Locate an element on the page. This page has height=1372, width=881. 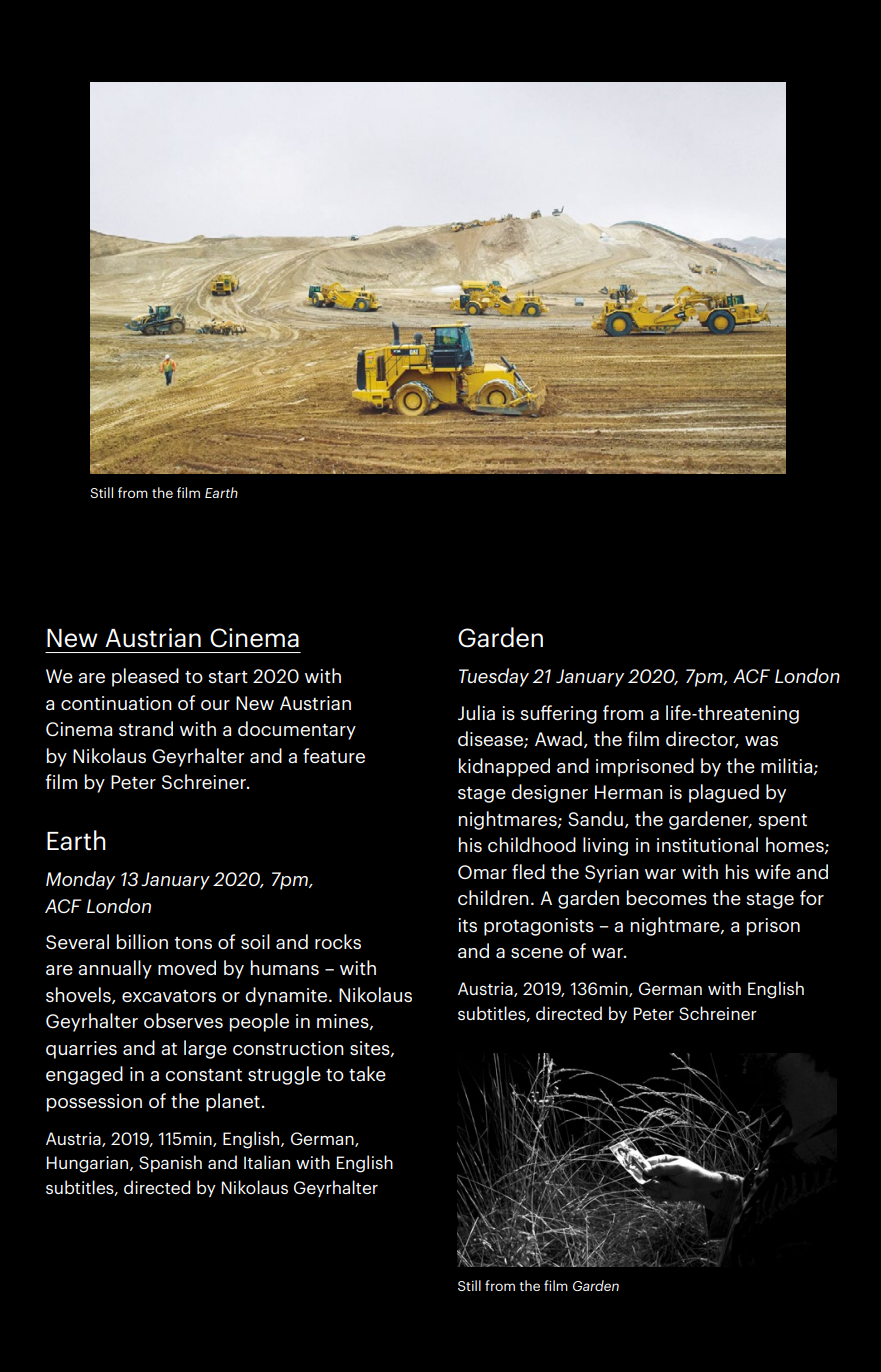
Spanish is located at coordinates (170, 1163).
